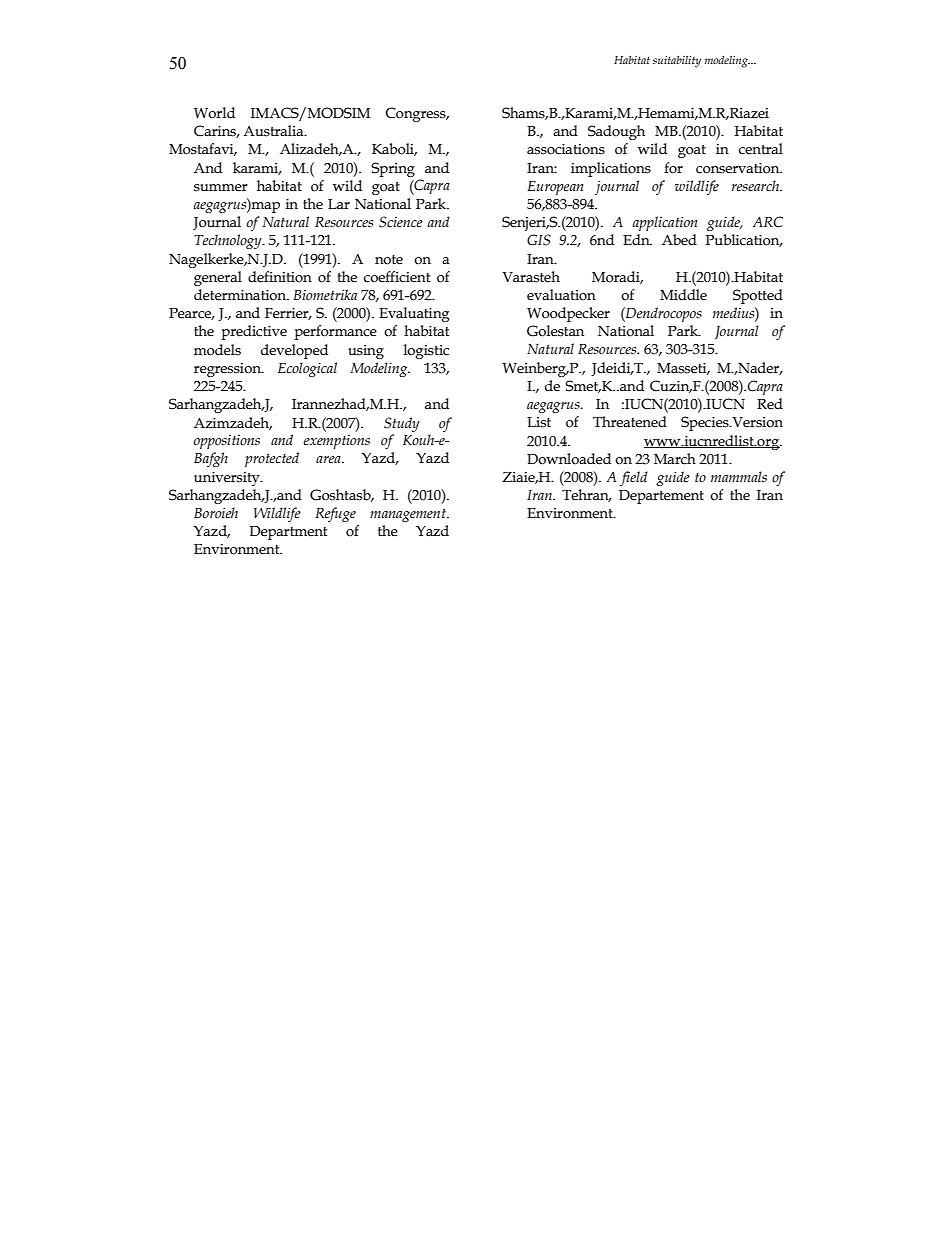  I want to click on evaluation, so click(561, 295).
